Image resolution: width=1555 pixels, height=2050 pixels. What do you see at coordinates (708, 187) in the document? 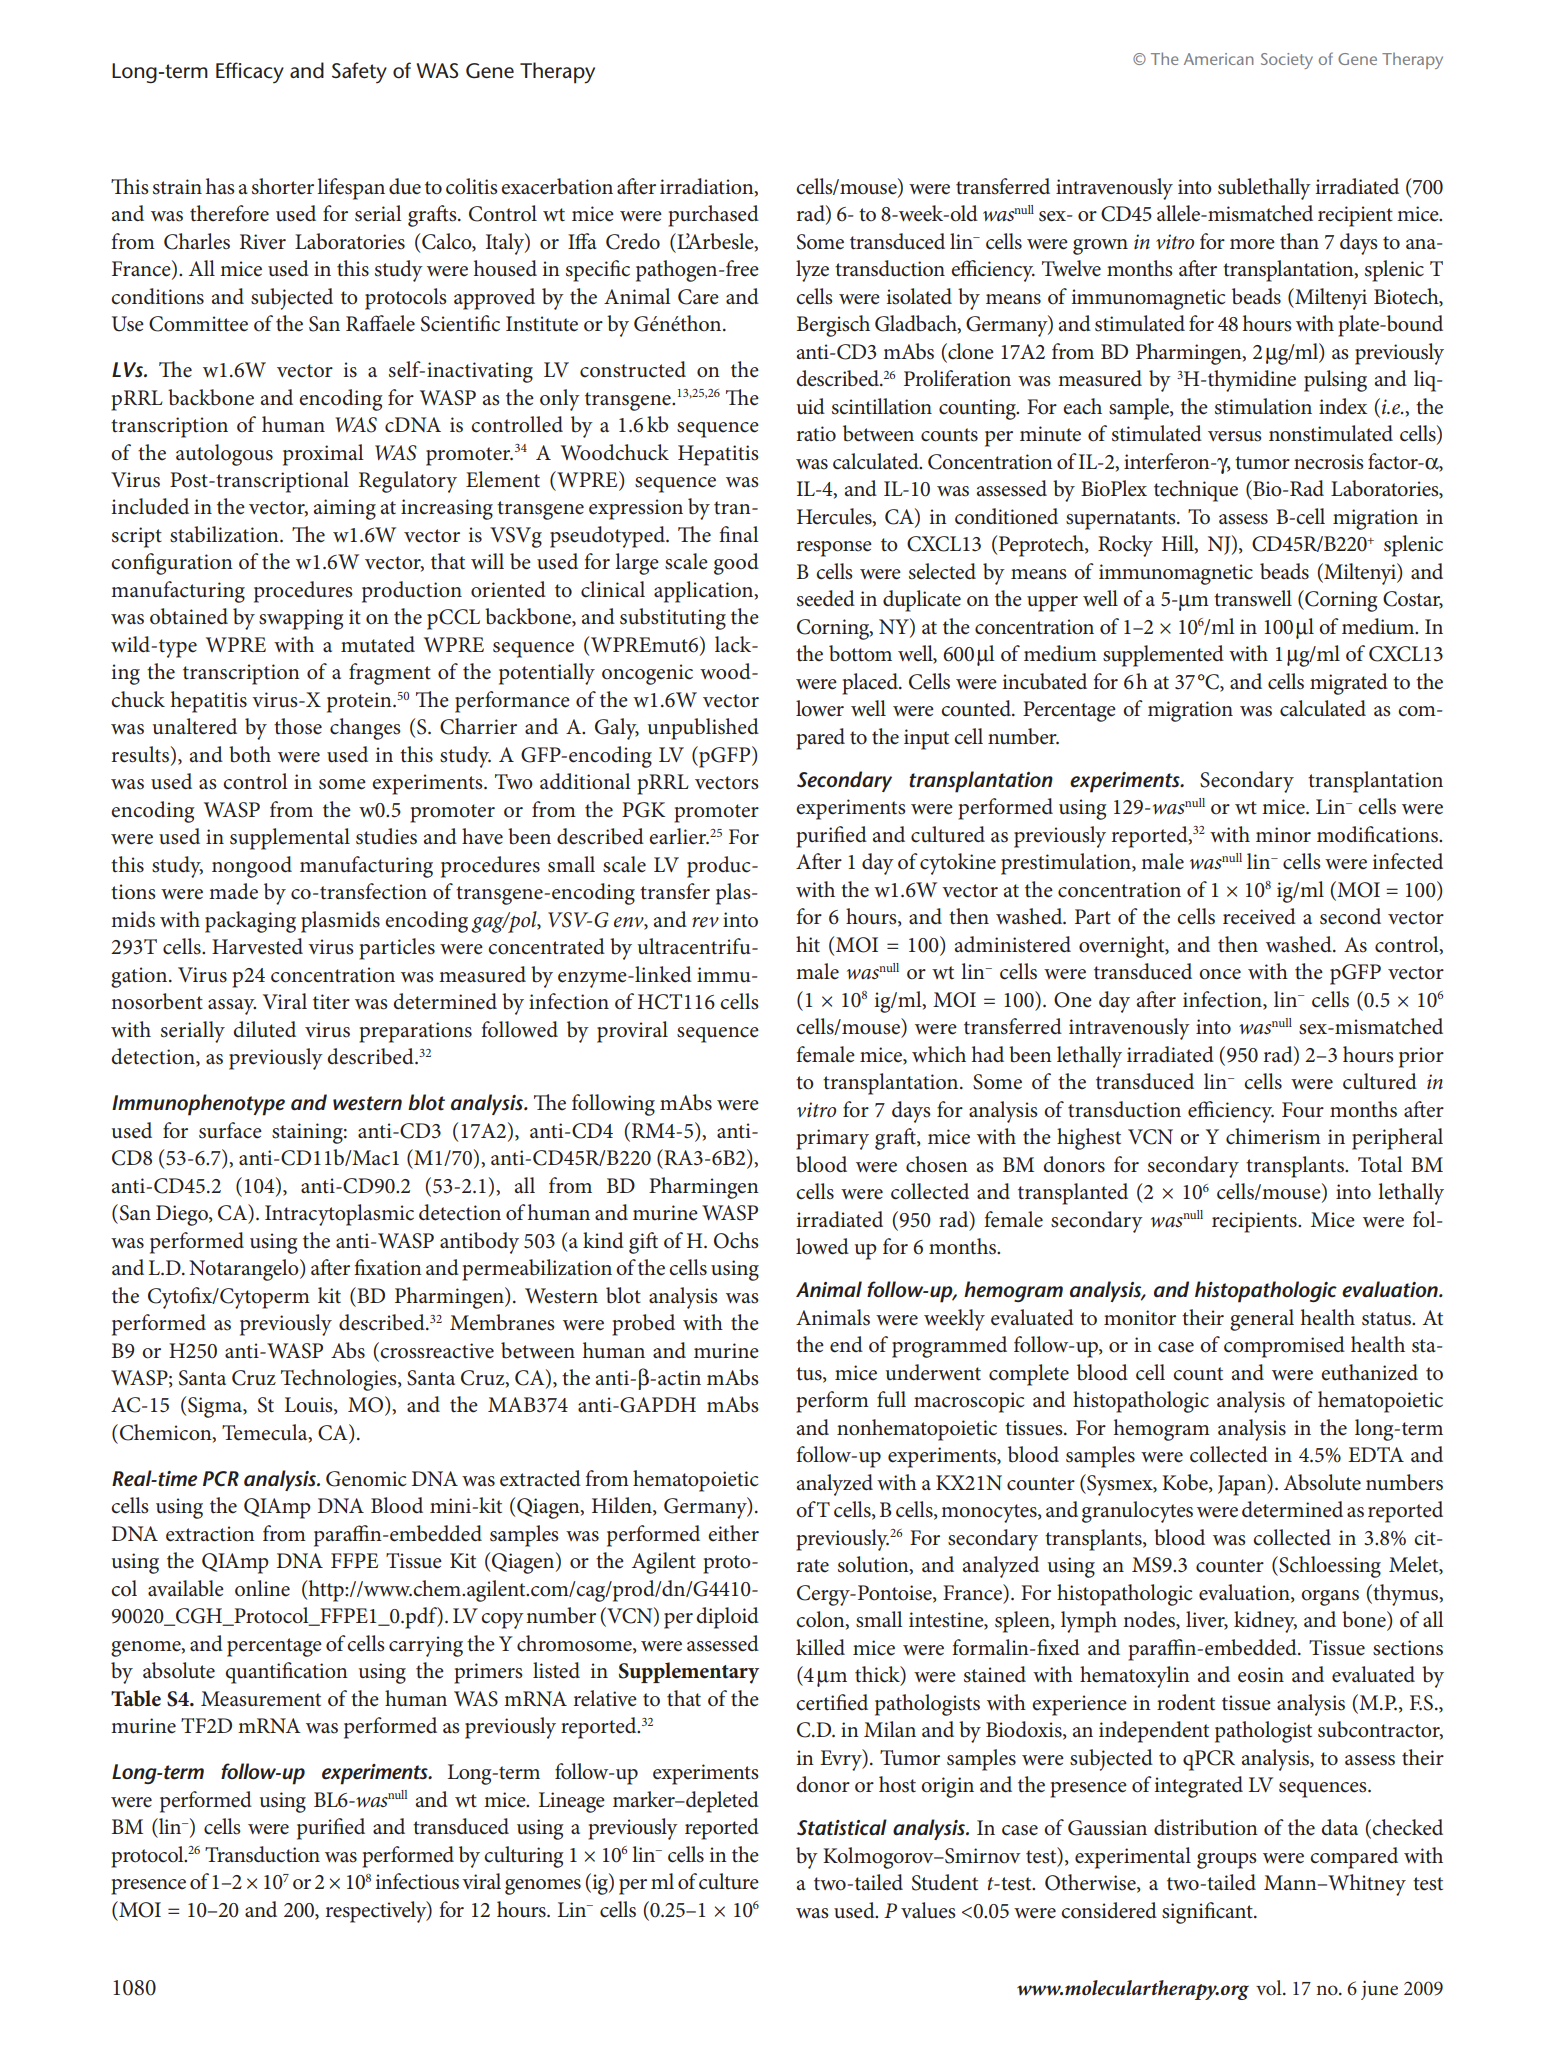
I see `irradiation` at bounding box center [708, 187].
